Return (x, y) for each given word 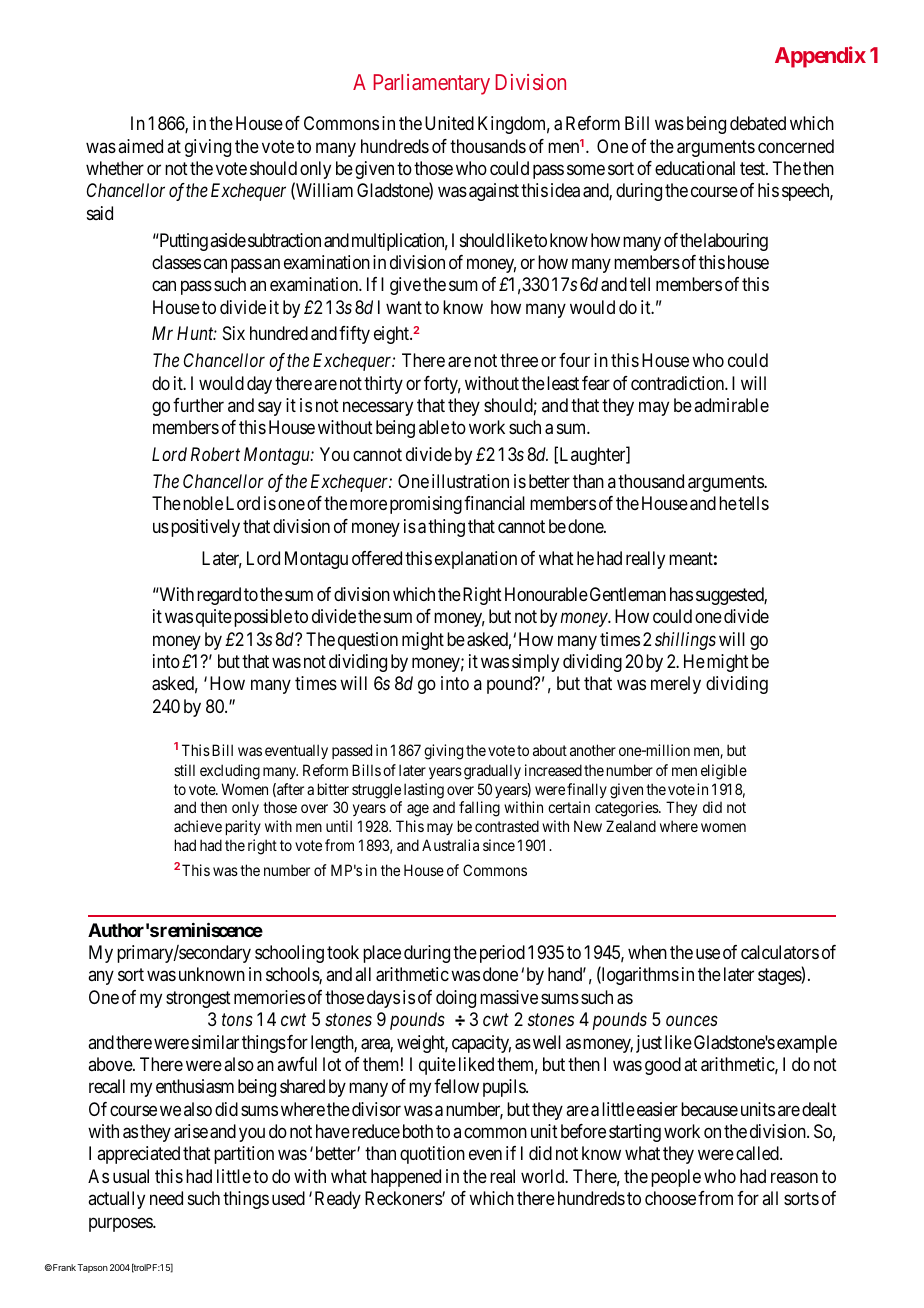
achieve (198, 826)
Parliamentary (431, 84)
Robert (215, 454)
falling (479, 809)
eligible (724, 772)
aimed (140, 146)
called (758, 1153)
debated (758, 123)
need (166, 1198)
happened (406, 1178)
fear (596, 383)
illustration (470, 481)
